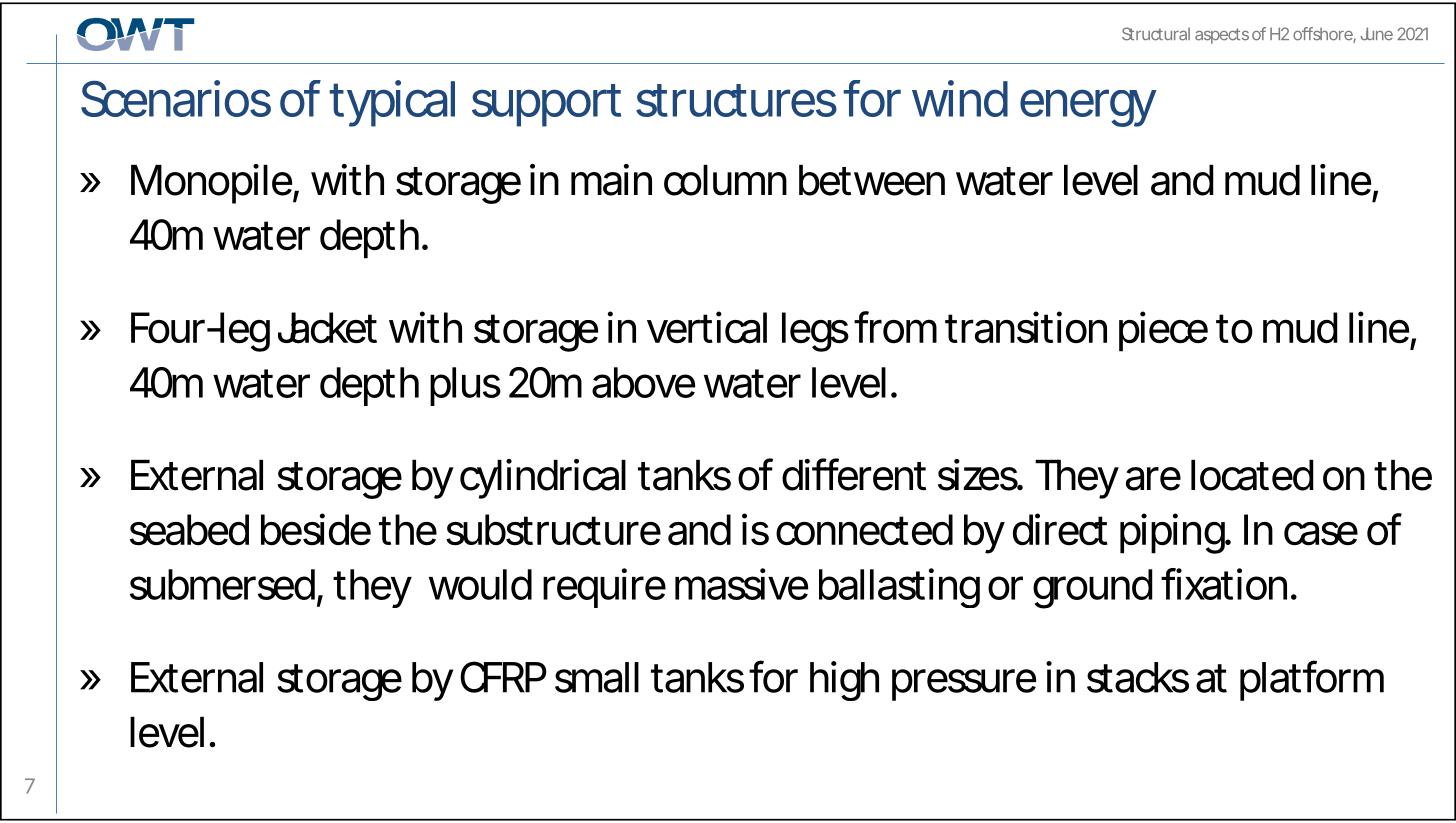  I want to click on different, so click(854, 474).
